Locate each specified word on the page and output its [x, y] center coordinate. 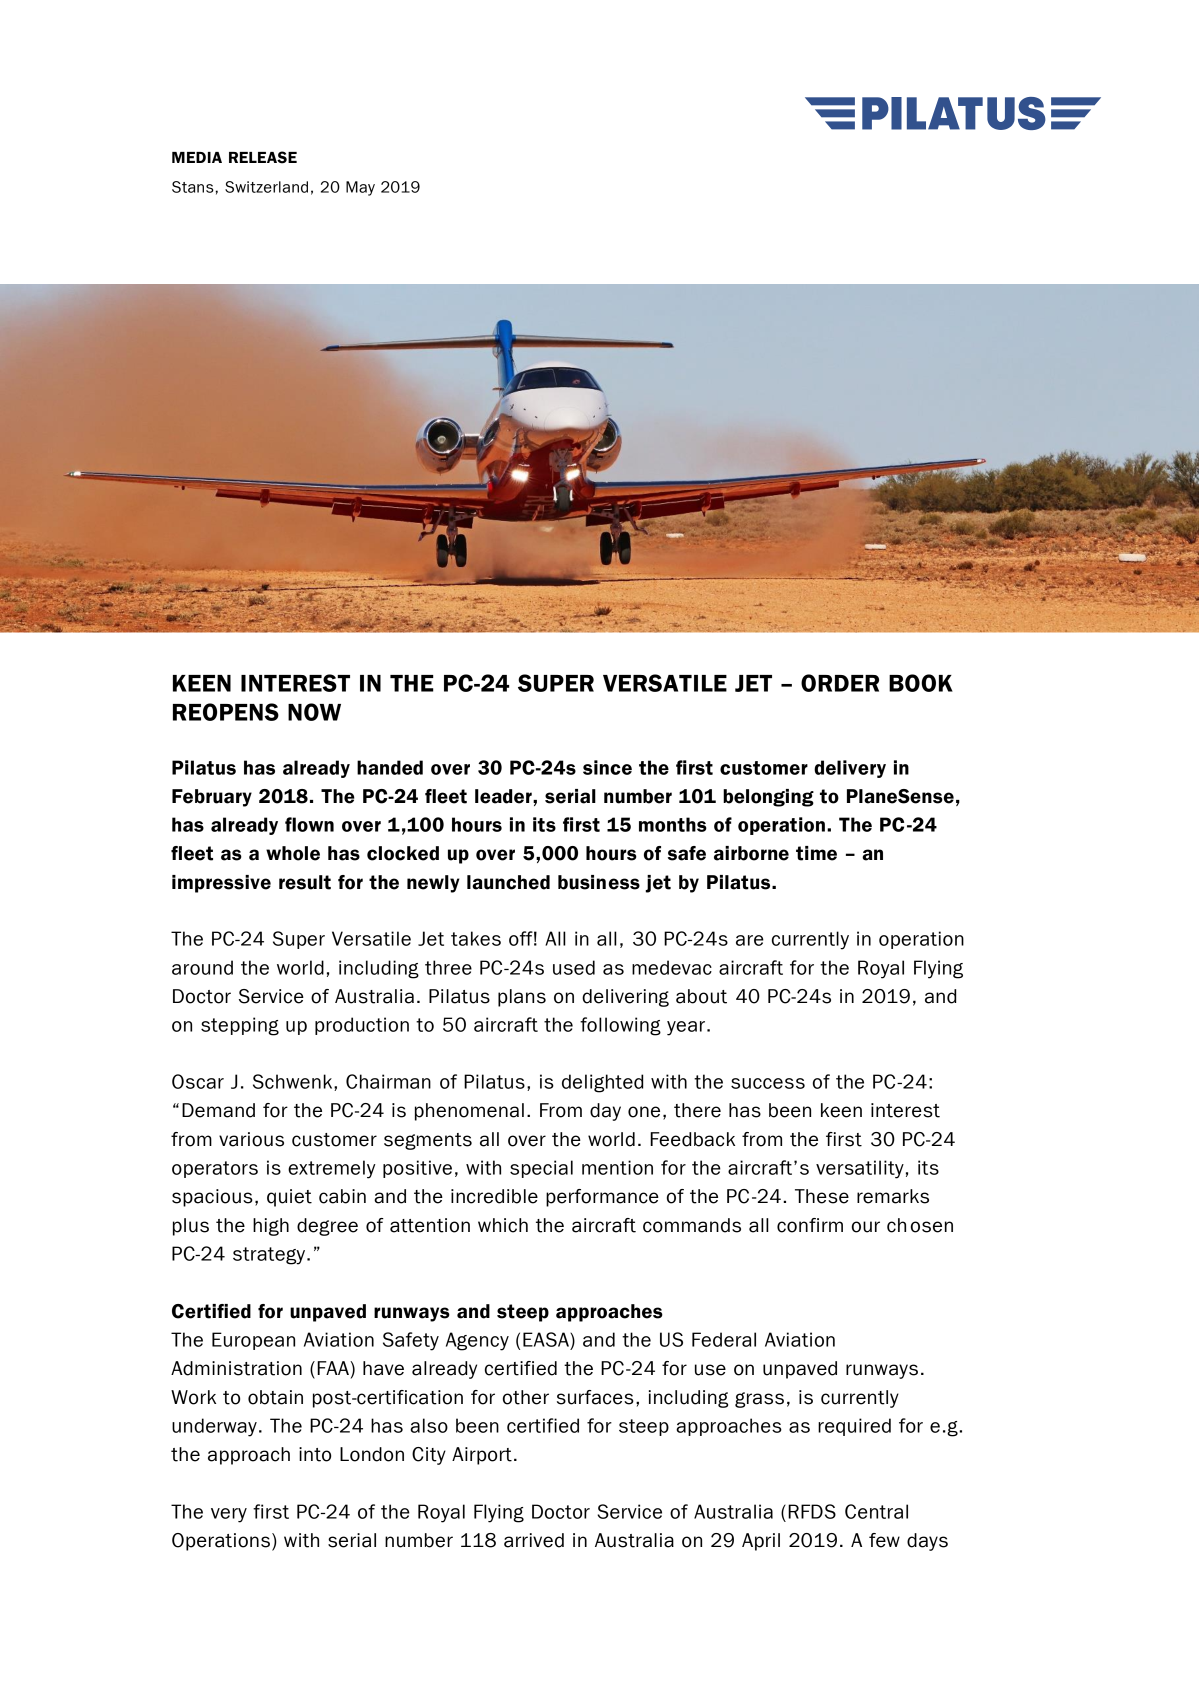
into [315, 1454]
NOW [314, 712]
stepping [240, 1026]
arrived [534, 1540]
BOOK [921, 683]
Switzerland [266, 187]
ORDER [840, 683]
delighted [602, 1083]
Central [876, 1511]
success [768, 1083]
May [360, 188]
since [607, 767]
